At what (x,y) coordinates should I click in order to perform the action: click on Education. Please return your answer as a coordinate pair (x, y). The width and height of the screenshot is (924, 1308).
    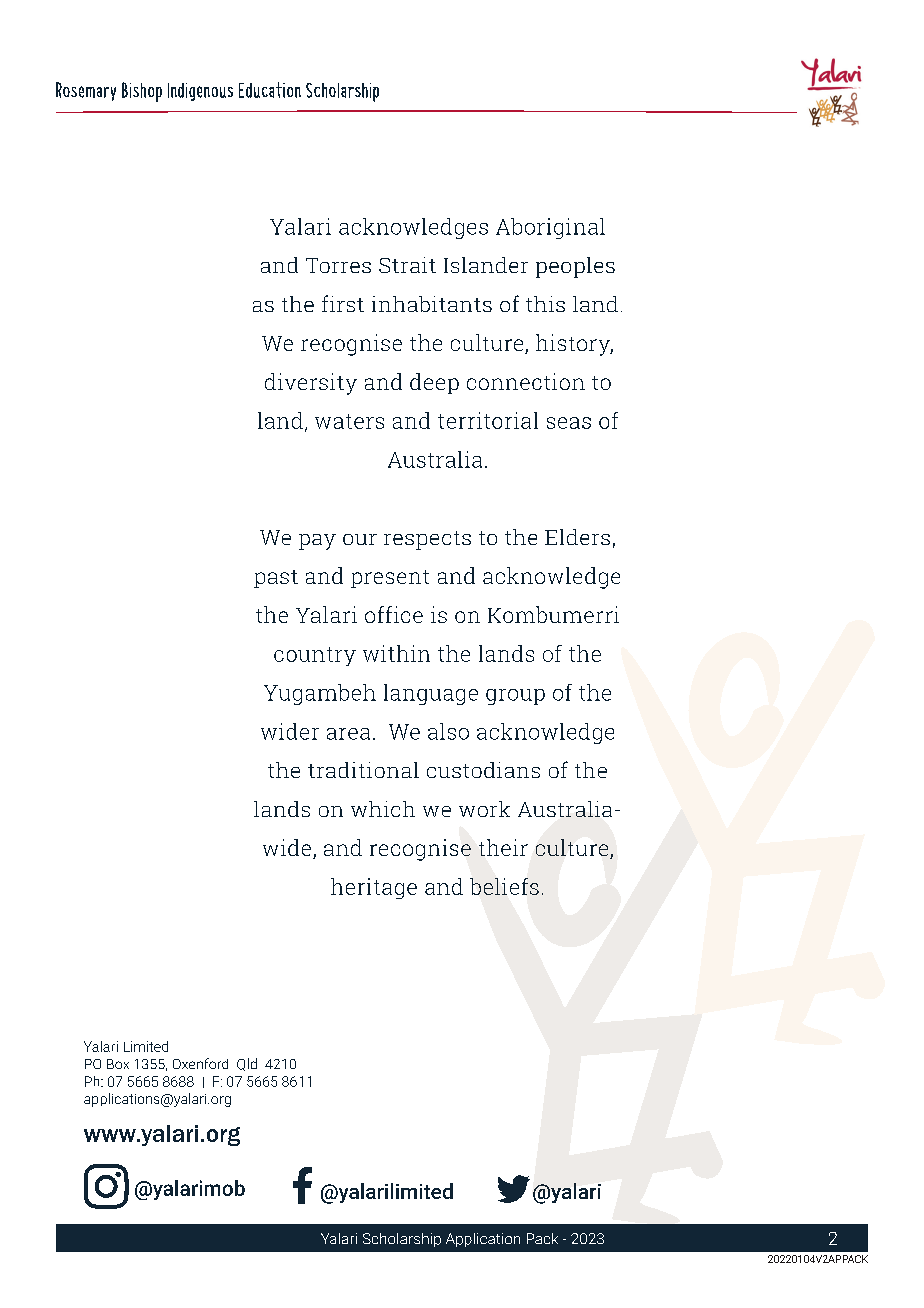
    Looking at the image, I should click on (270, 90).
